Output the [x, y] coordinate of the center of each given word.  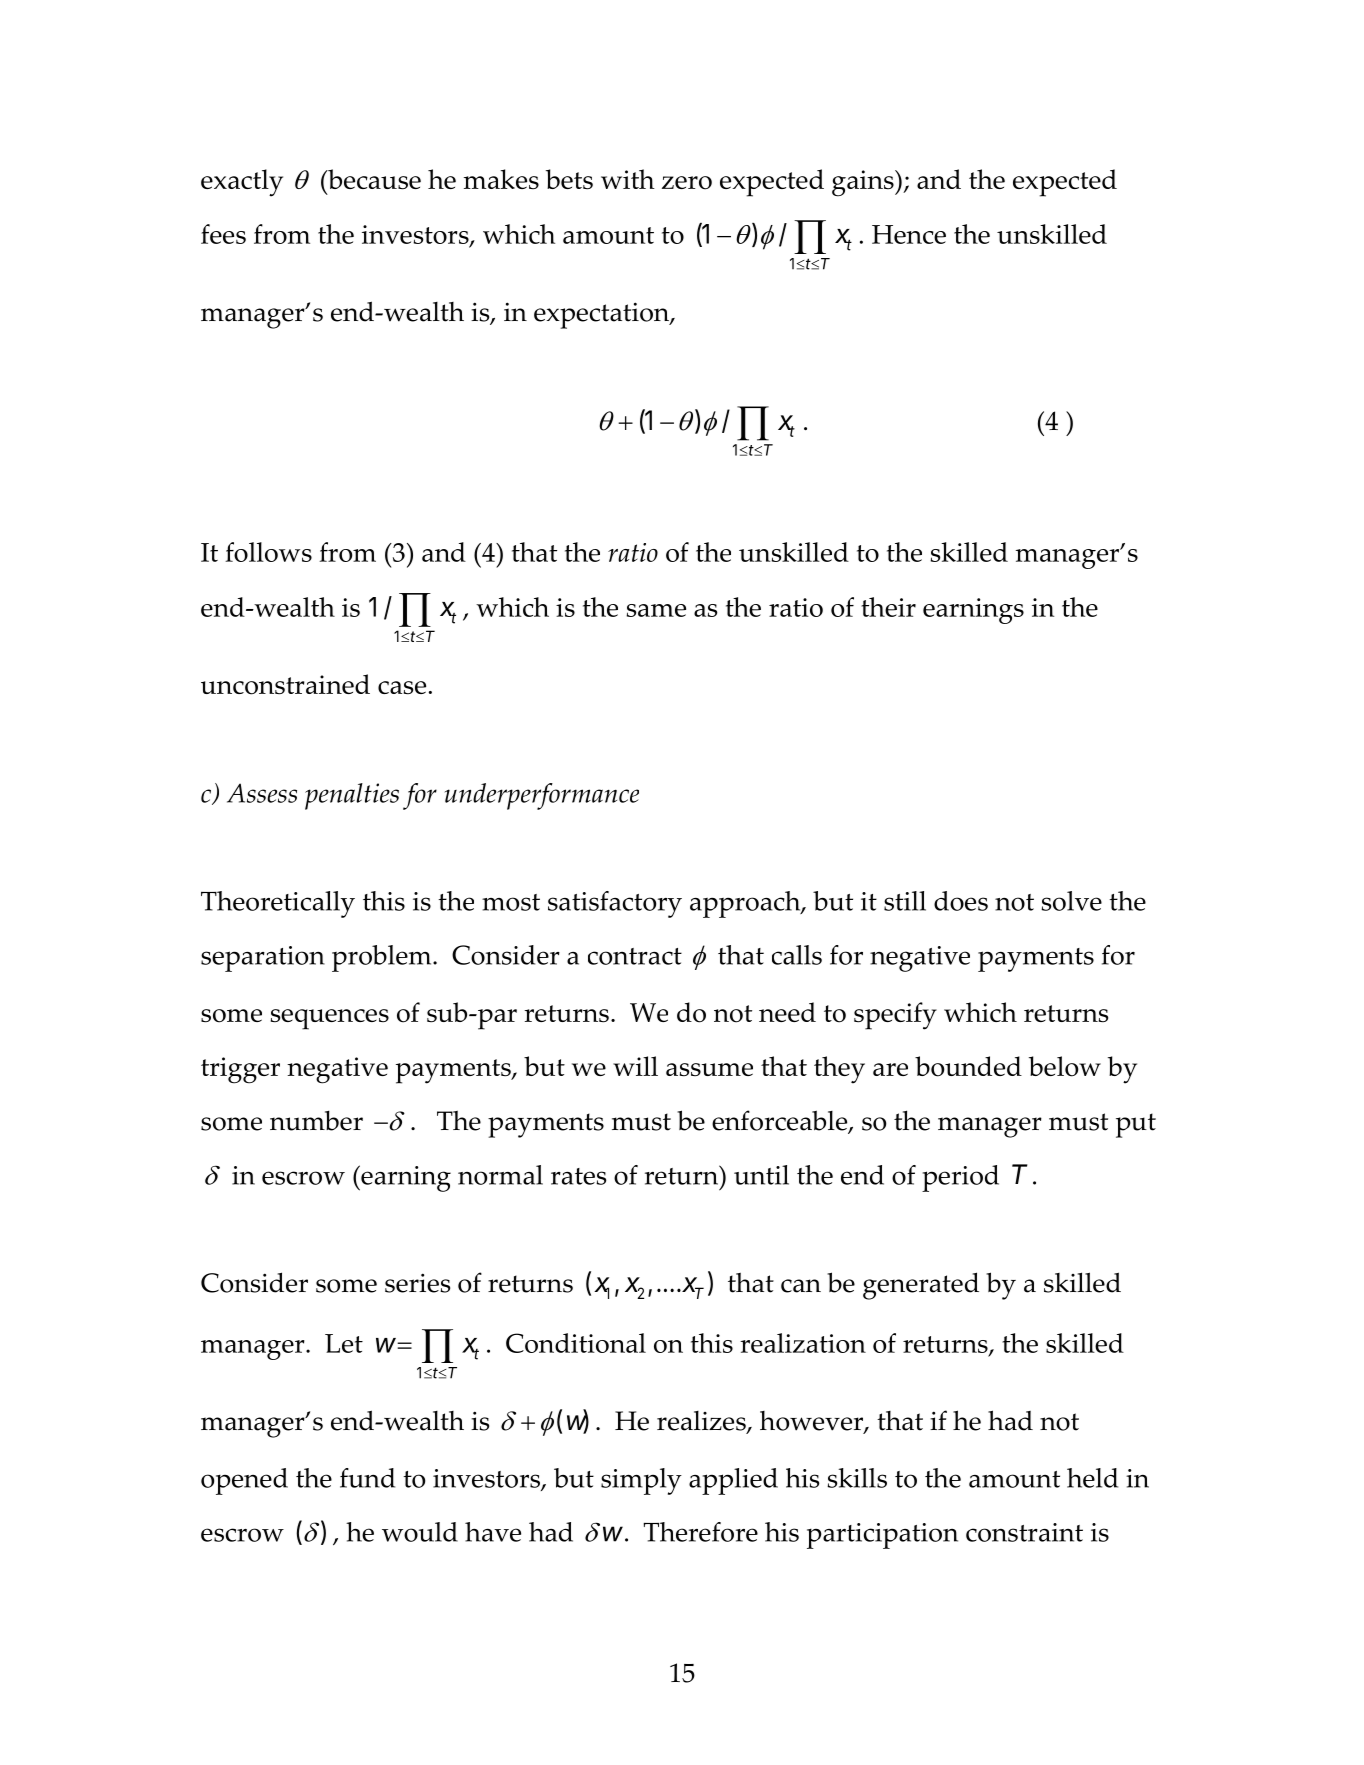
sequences [330, 1019]
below [1065, 1066]
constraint [1024, 1532]
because [373, 179]
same [656, 610]
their [888, 607]
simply [641, 1481]
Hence [909, 234]
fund [367, 1478]
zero [687, 183]
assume [709, 1069]
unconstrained [285, 684]
